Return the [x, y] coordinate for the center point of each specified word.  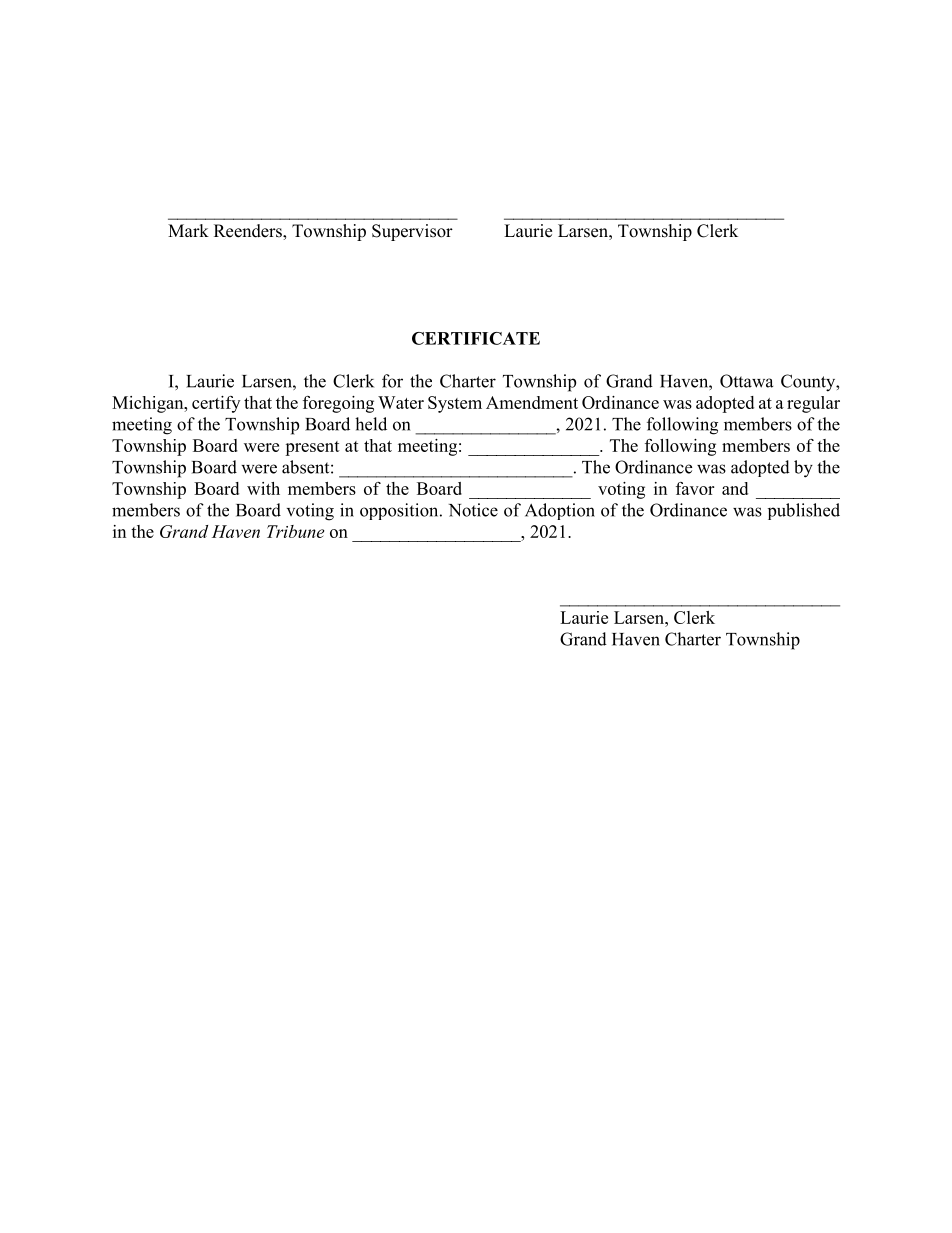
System [455, 404]
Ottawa [746, 381]
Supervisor [412, 232]
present [312, 448]
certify [216, 404]
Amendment [532, 402]
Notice [473, 510]
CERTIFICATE [476, 338]
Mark [188, 230]
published [804, 511]
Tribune [295, 531]
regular [813, 404]
